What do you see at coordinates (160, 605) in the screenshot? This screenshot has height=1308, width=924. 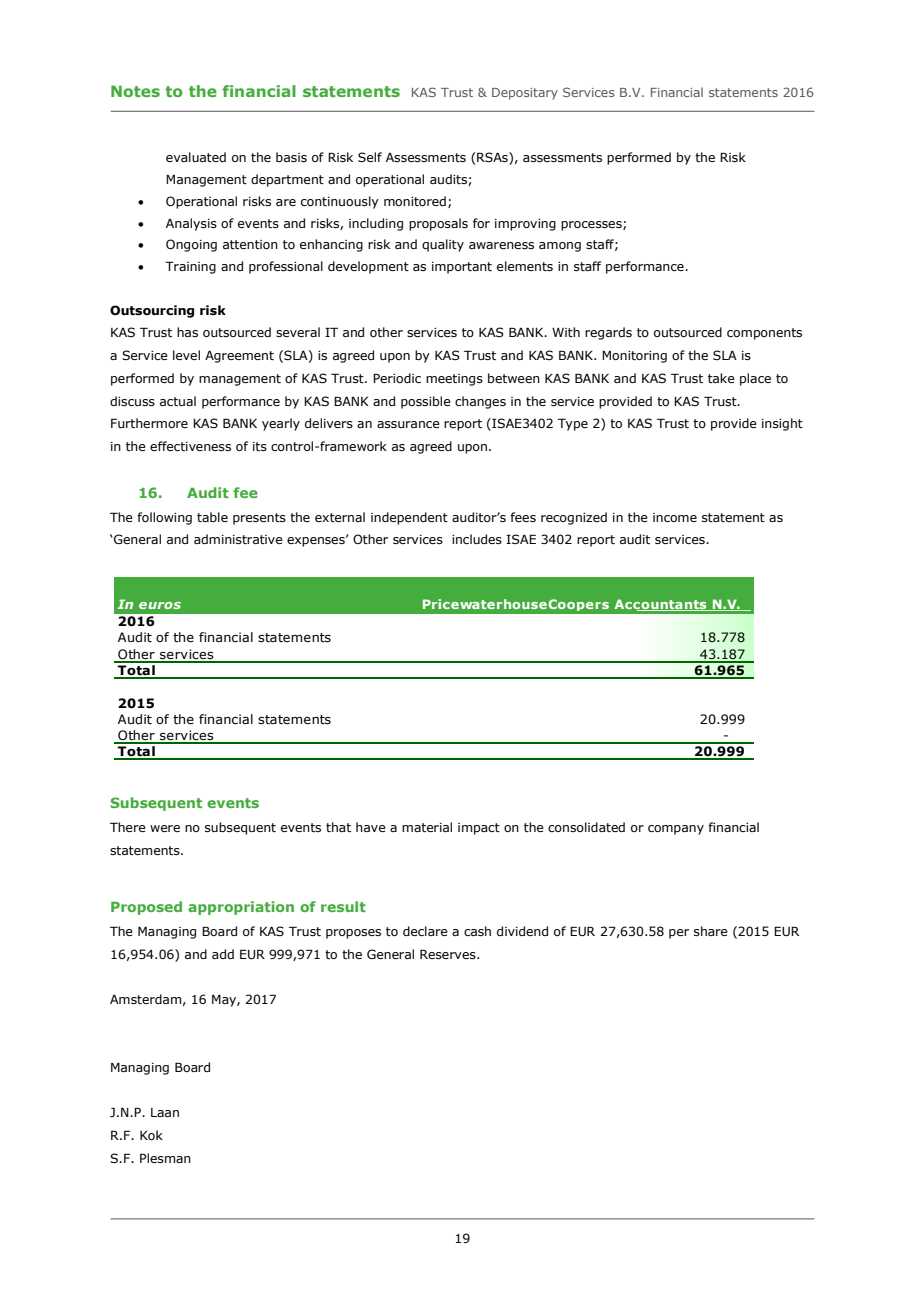 I see `euros` at bounding box center [160, 605].
